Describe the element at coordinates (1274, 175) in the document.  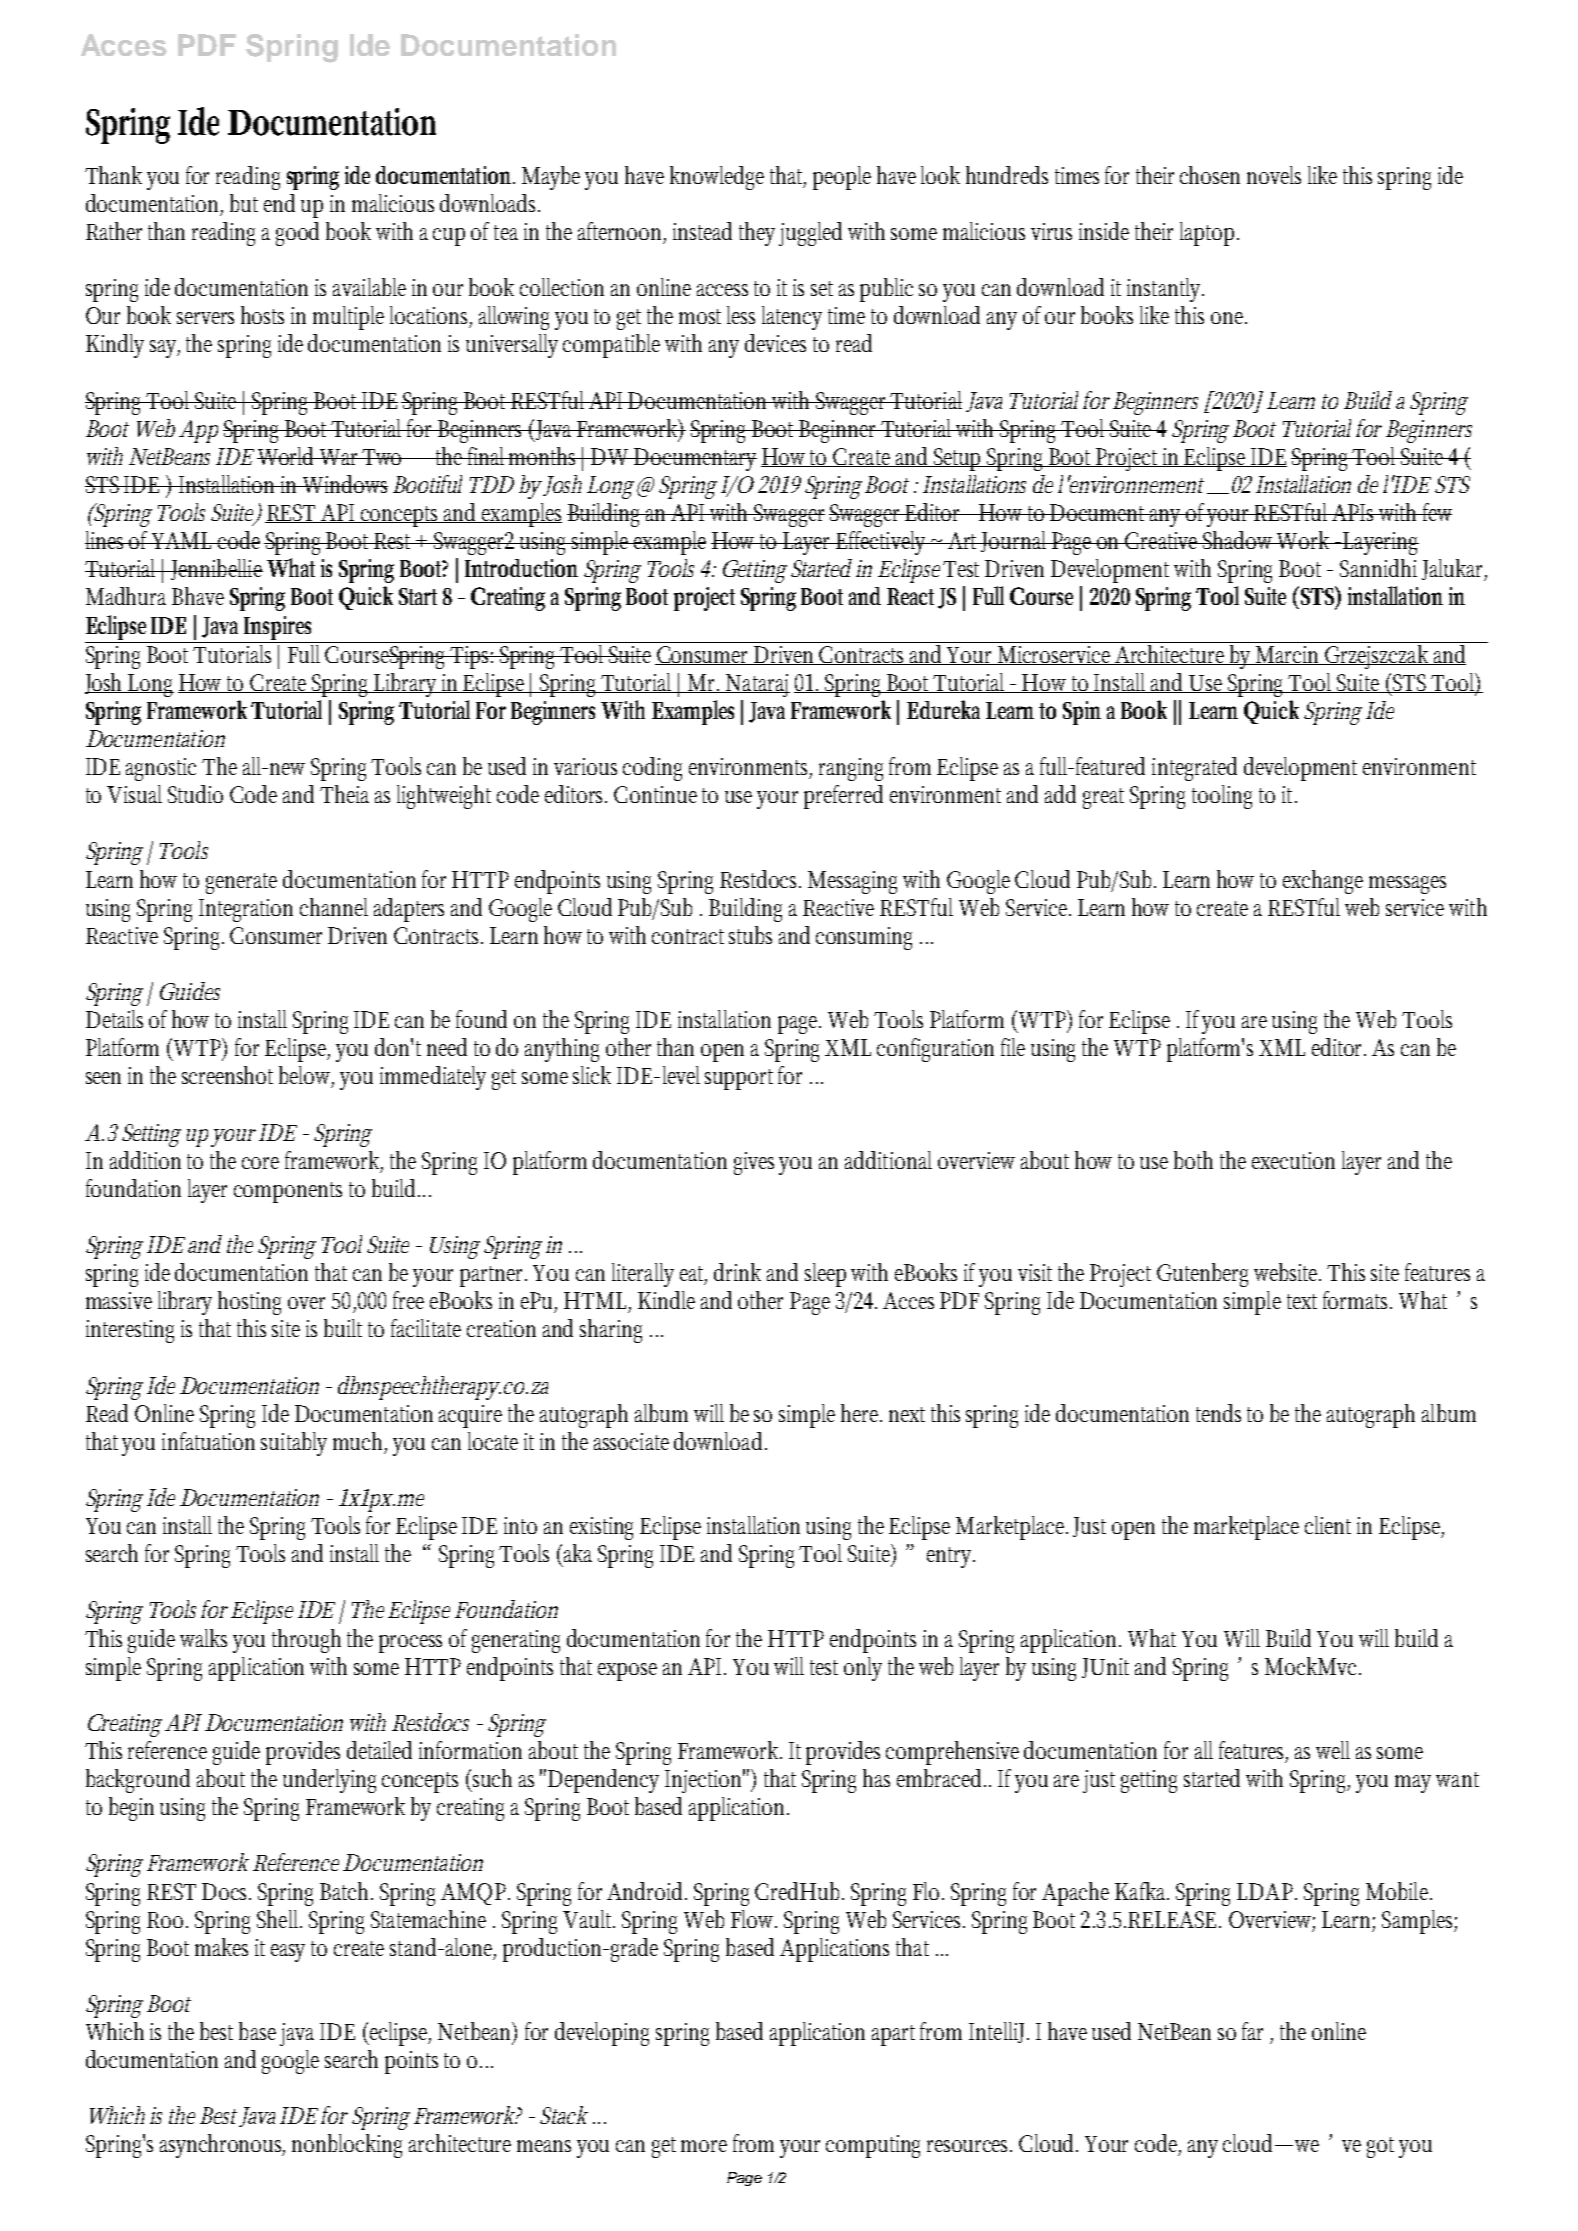
I see `novels` at that location.
